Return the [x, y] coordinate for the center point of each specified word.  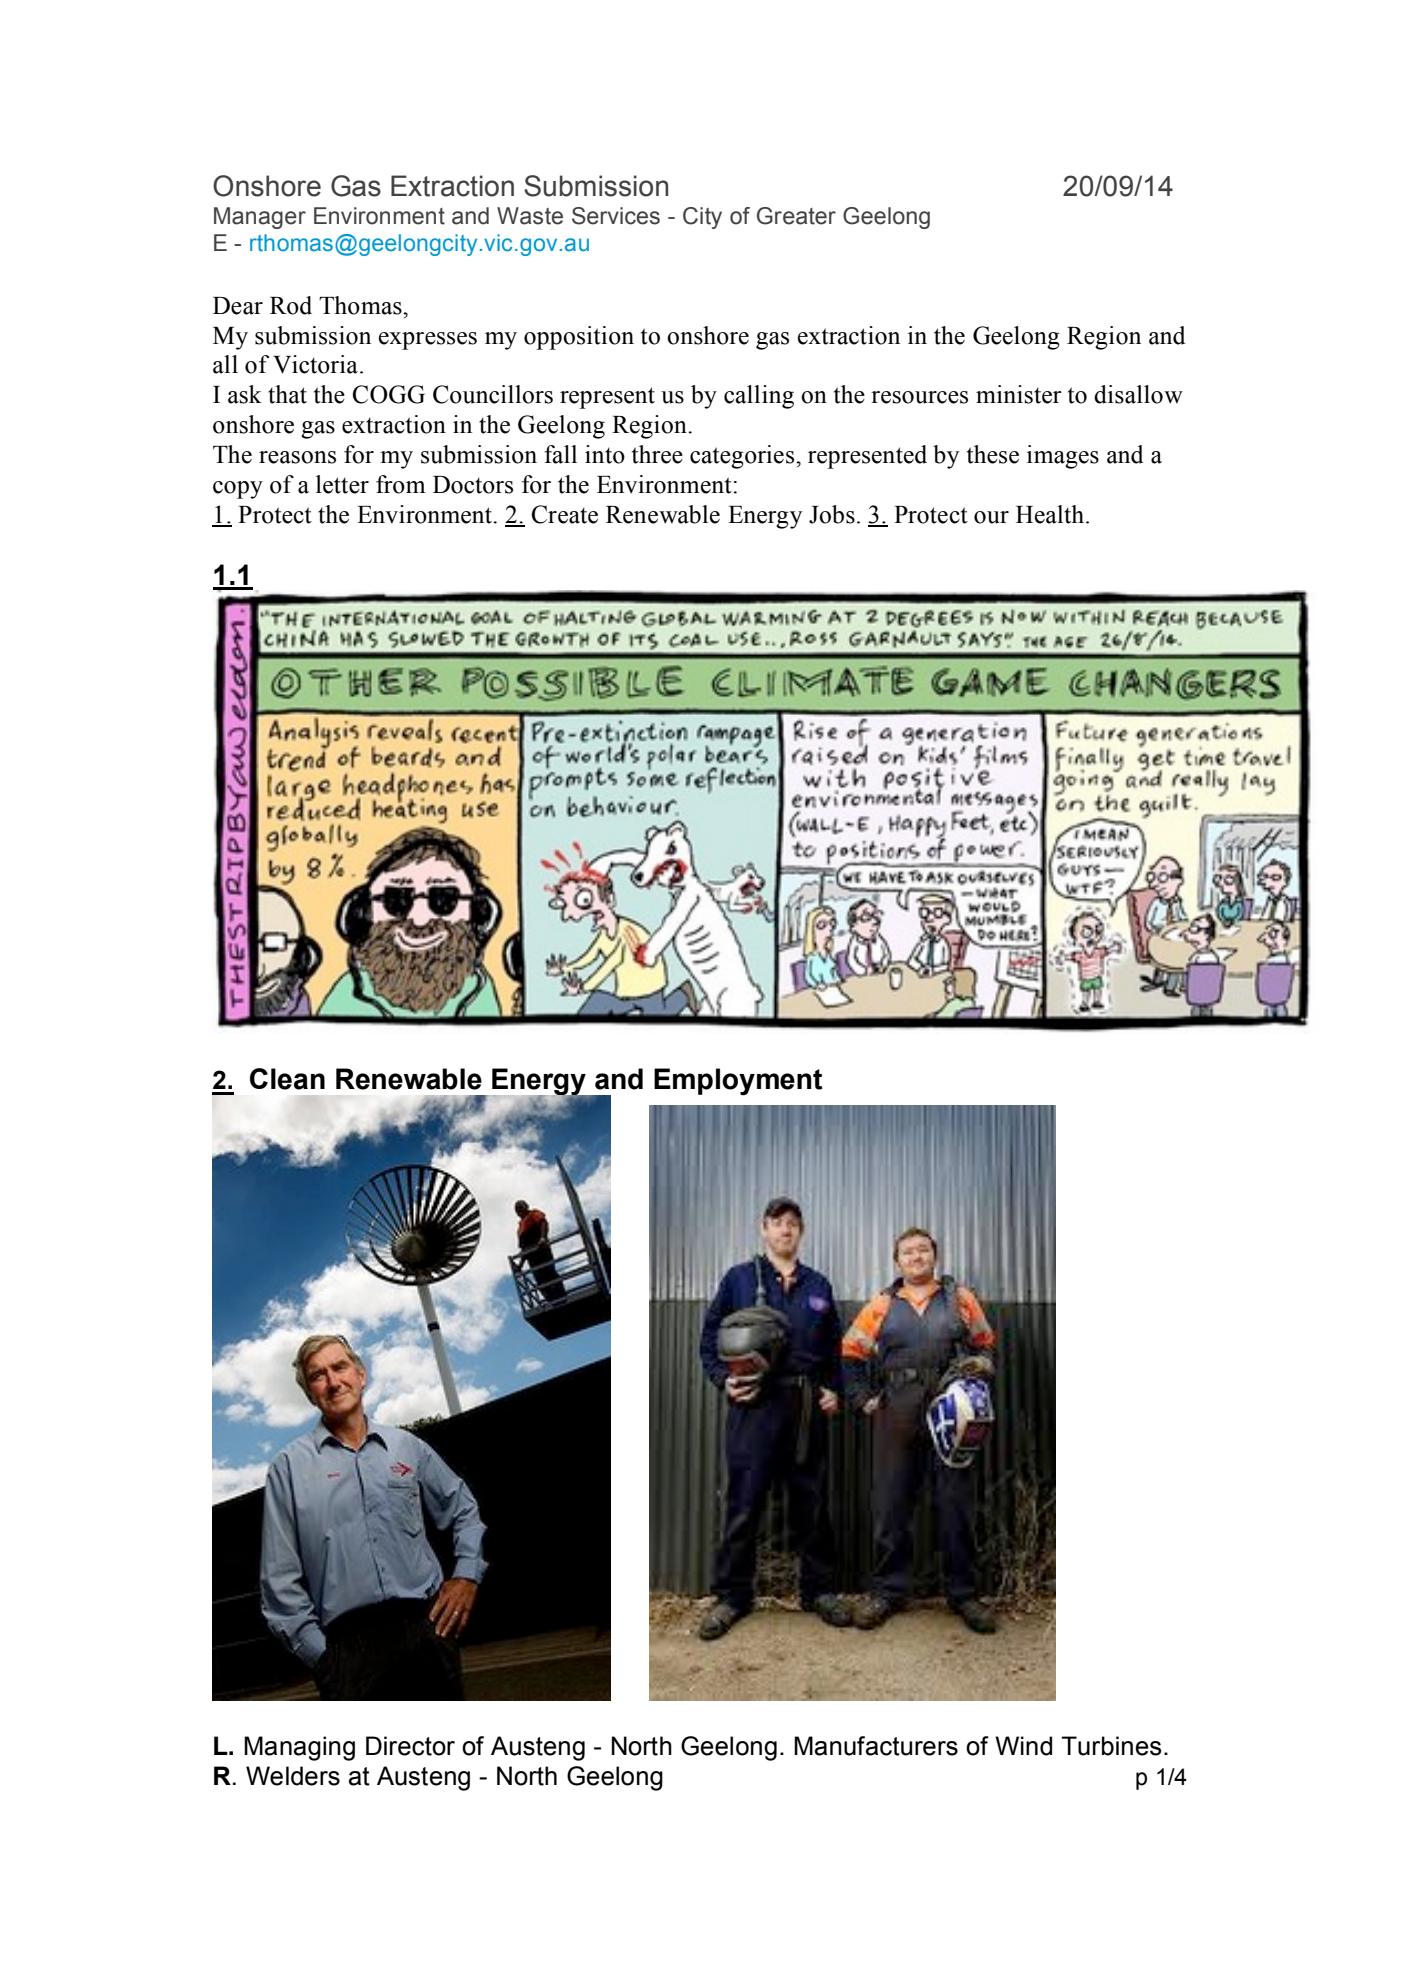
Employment [738, 1082]
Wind [1023, 1746]
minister [1019, 394]
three [657, 454]
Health [1051, 514]
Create [565, 514]
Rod [291, 305]
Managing [299, 1748]
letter [342, 484]
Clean [287, 1079]
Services [616, 216]
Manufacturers [876, 1746]
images [1063, 457]
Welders [293, 1776]
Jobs [832, 514]
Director [410, 1746]
